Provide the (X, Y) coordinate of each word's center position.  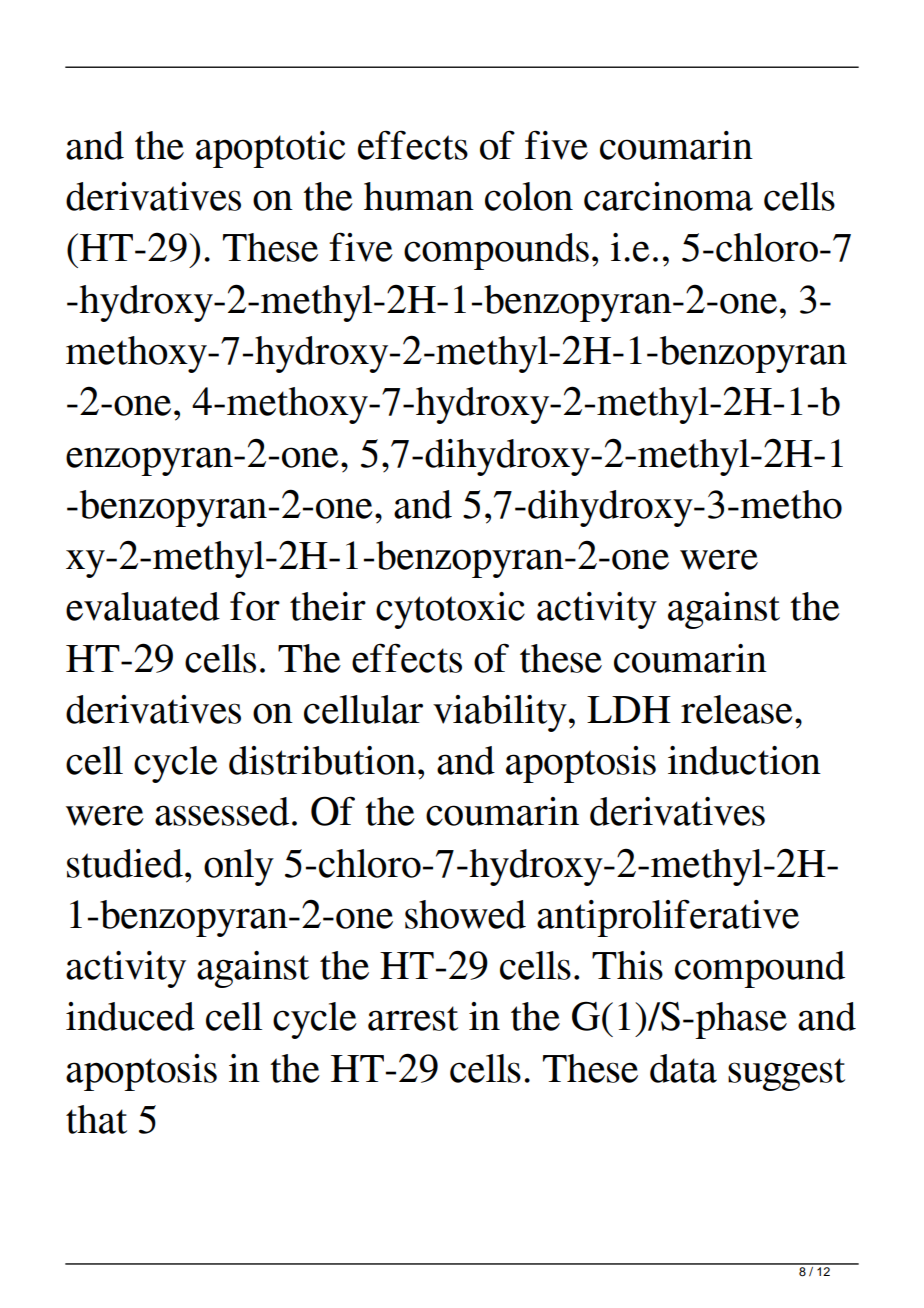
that (96, 1119)
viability (500, 713)
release (737, 709)
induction (744, 760)
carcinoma (668, 196)
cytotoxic (450, 610)
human (419, 196)
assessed (222, 811)
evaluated (143, 606)
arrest (413, 1018)
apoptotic (270, 149)
